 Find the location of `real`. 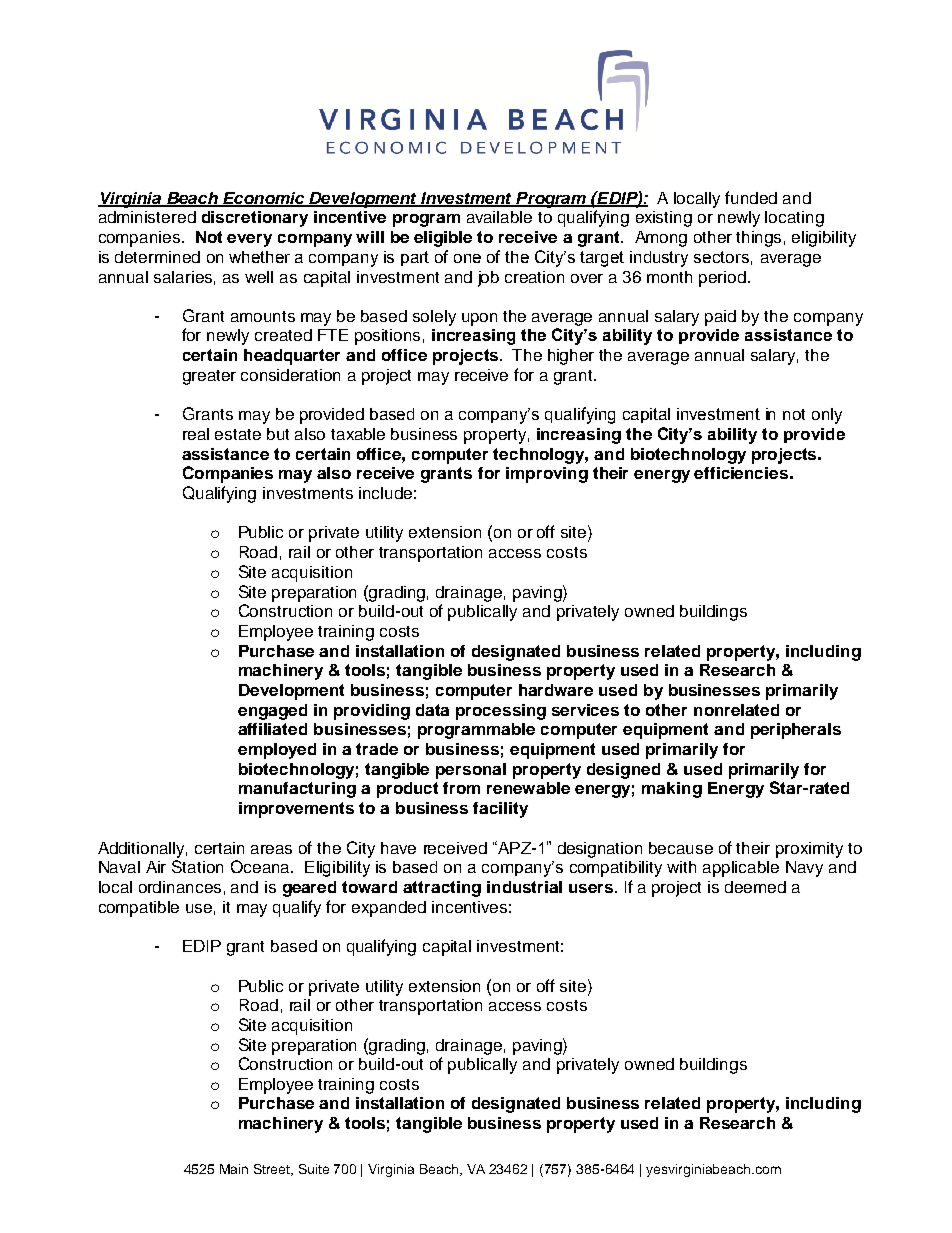

real is located at coordinates (196, 434).
